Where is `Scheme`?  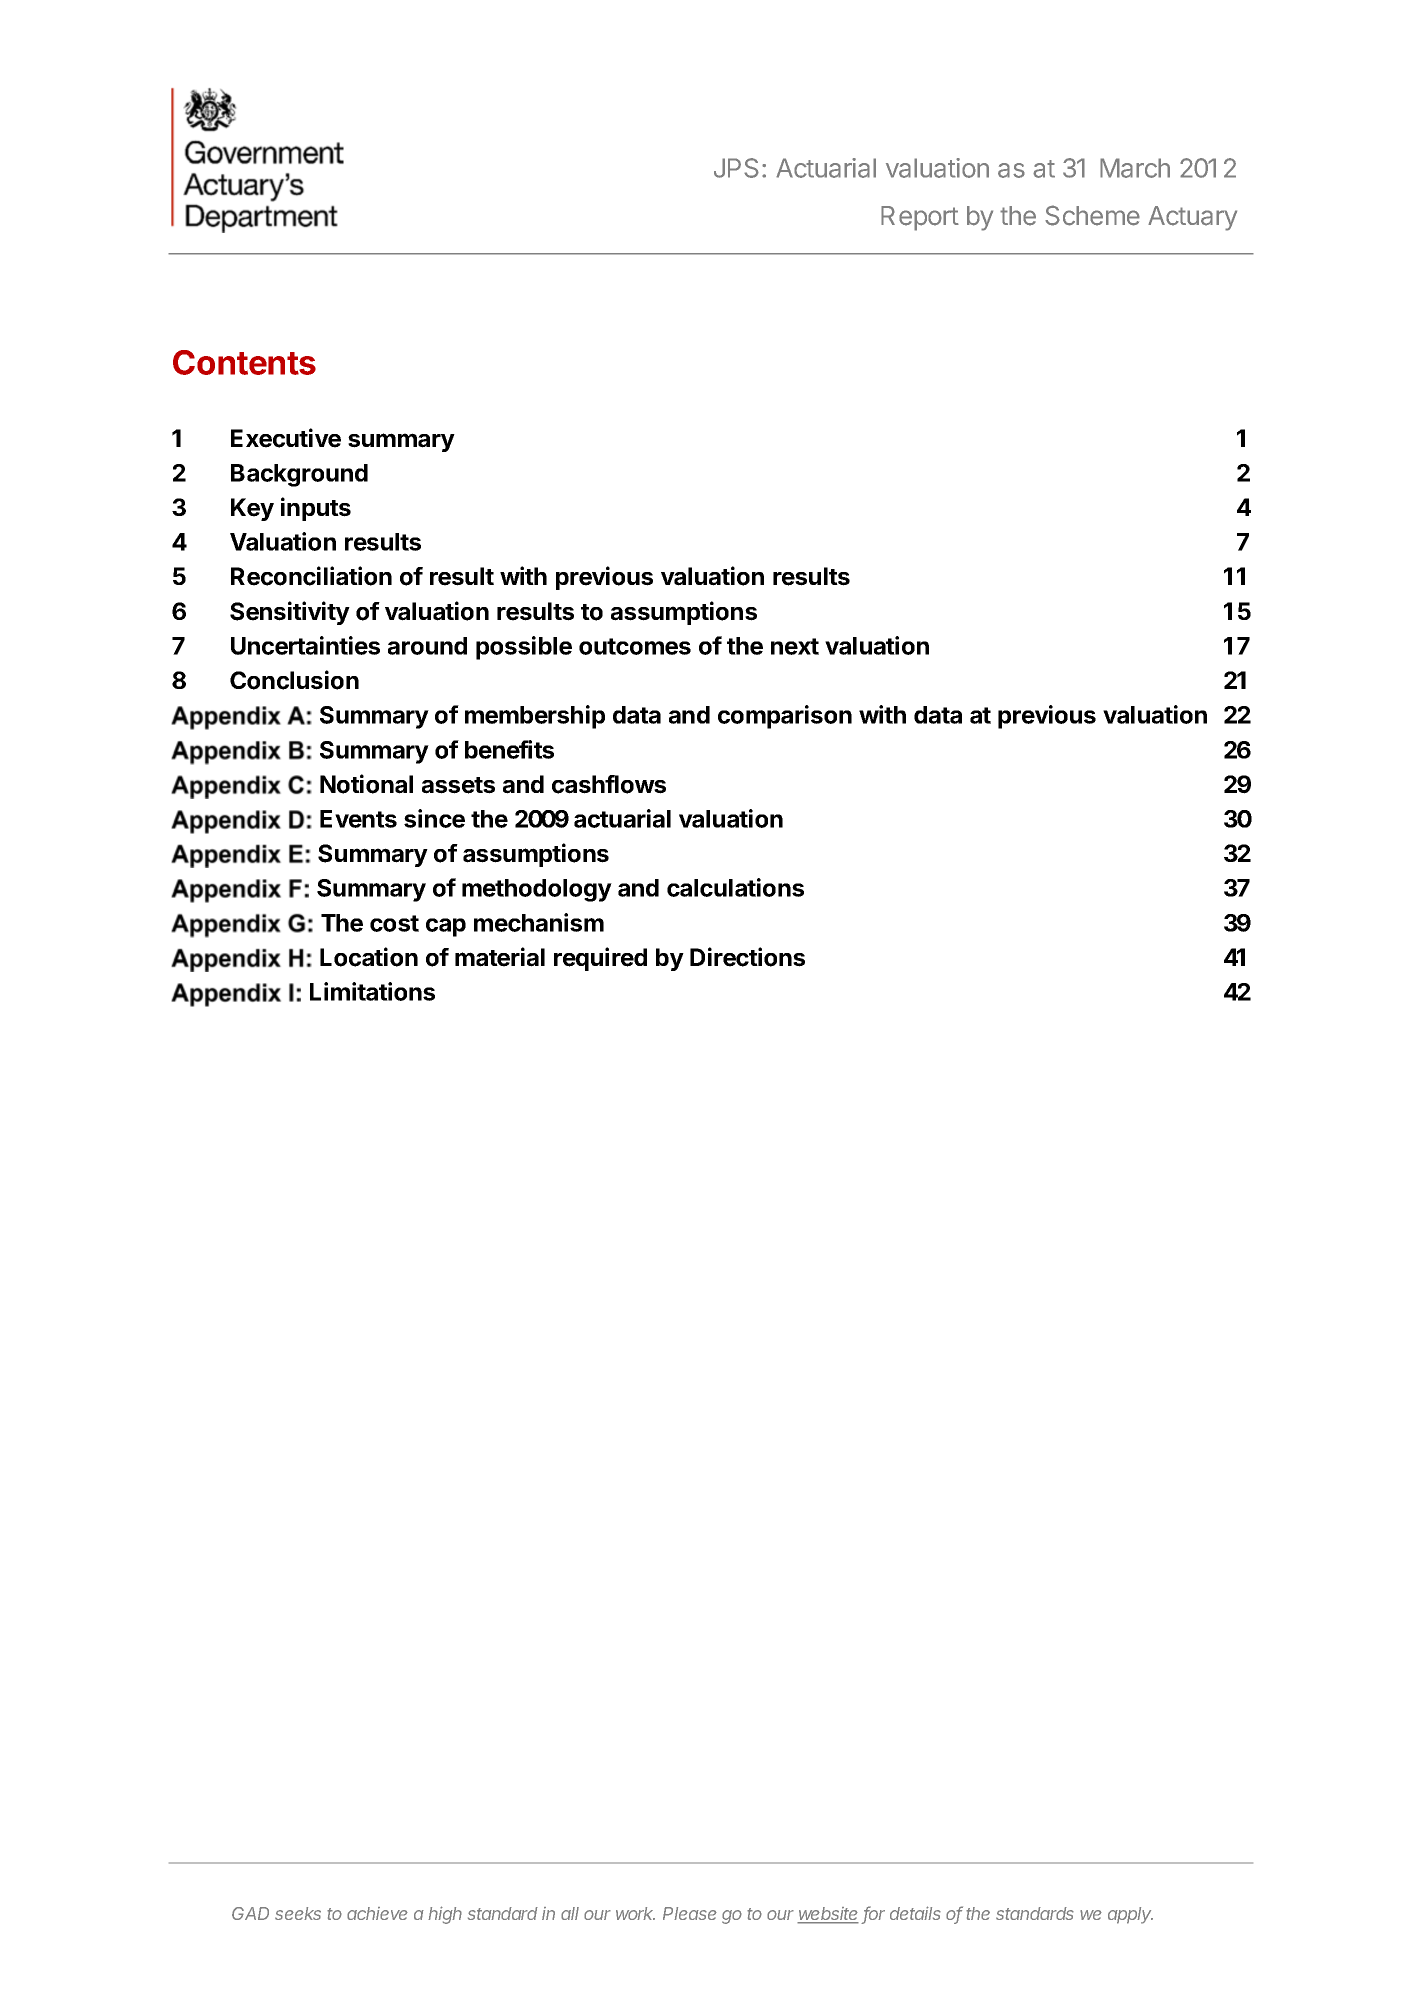
Scheme is located at coordinates (1092, 215).
